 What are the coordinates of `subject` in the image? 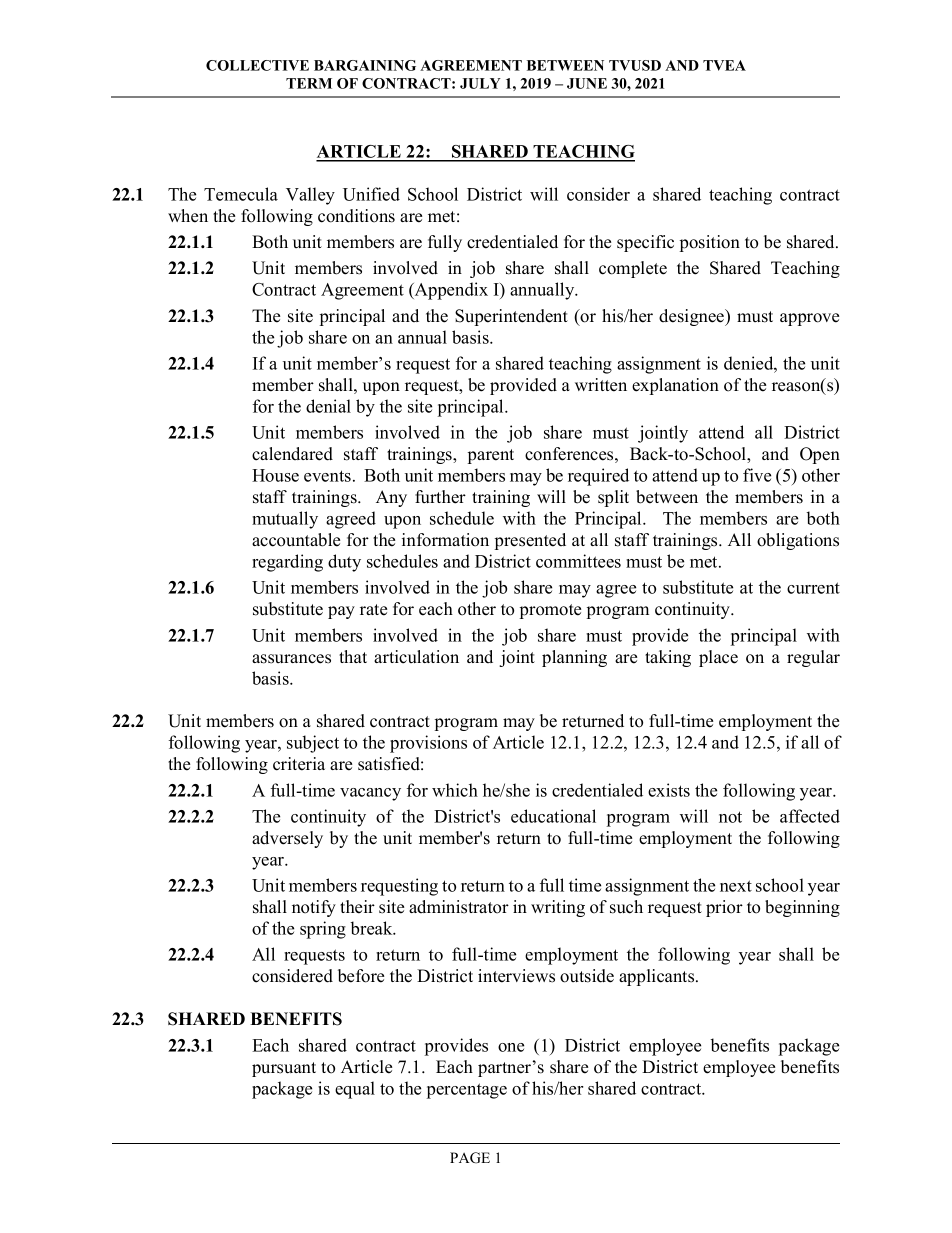 It's located at (313, 744).
